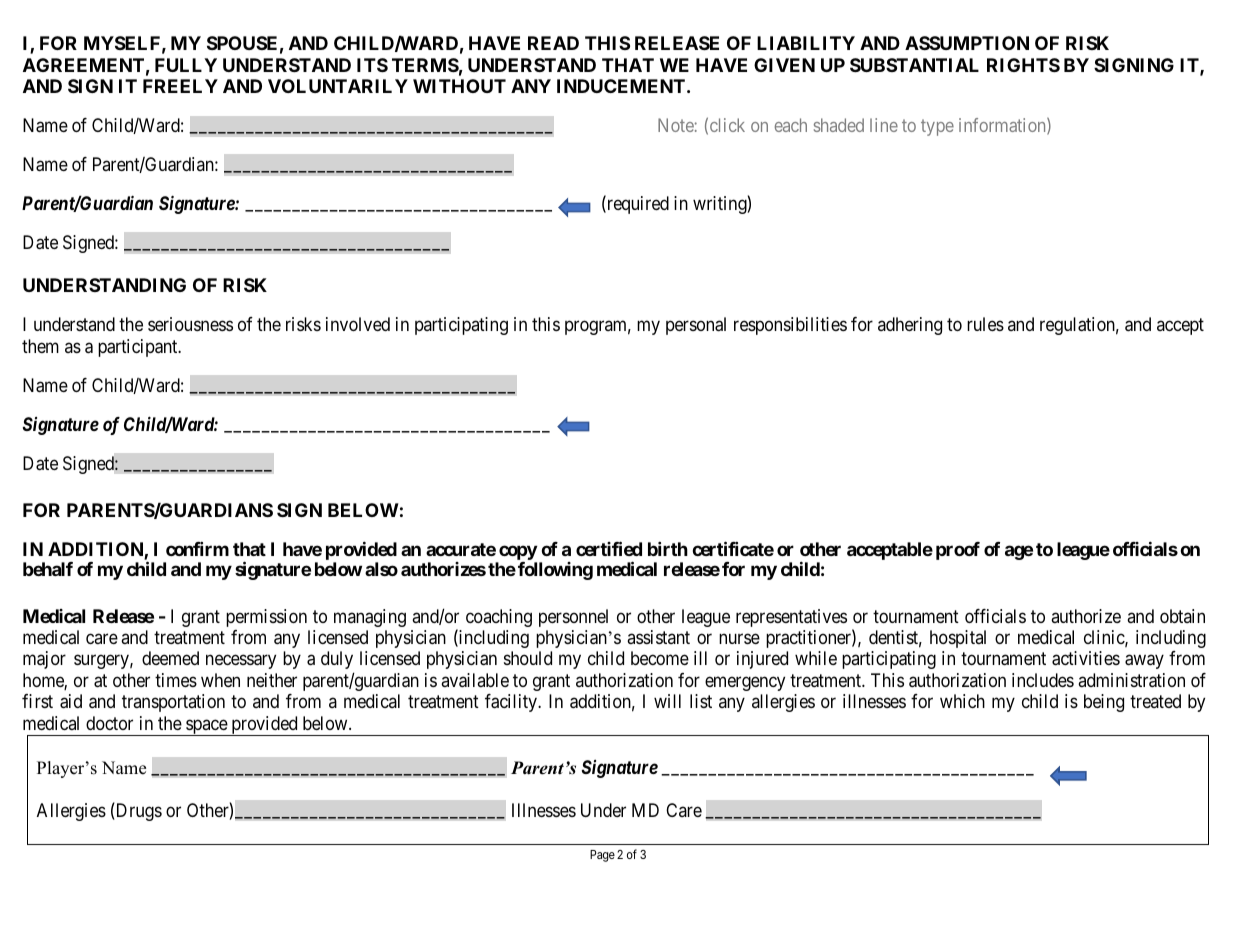  Describe the element at coordinates (197, 549) in the screenshot. I see `confirm` at that location.
